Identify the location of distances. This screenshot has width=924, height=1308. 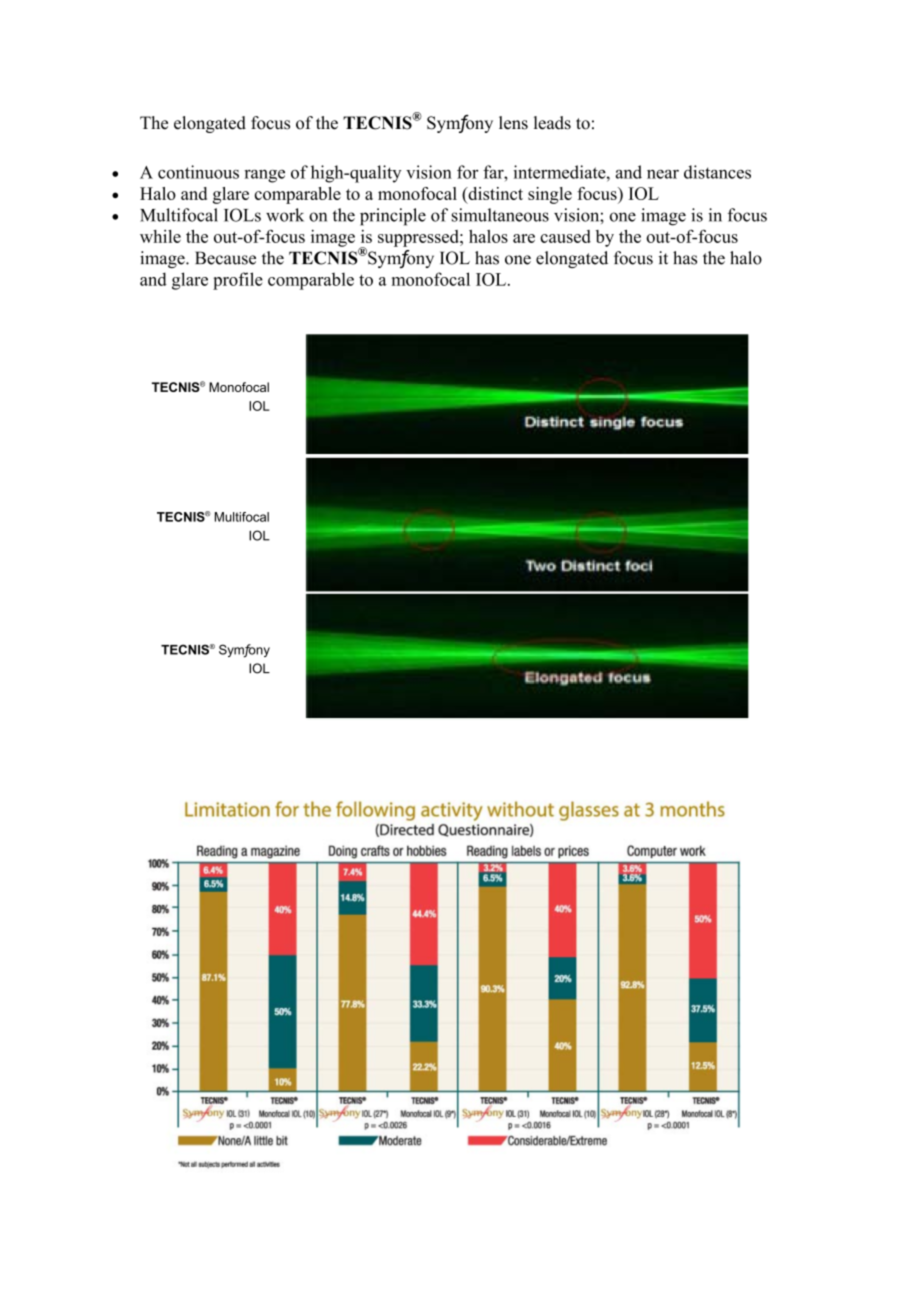
(717, 172).
